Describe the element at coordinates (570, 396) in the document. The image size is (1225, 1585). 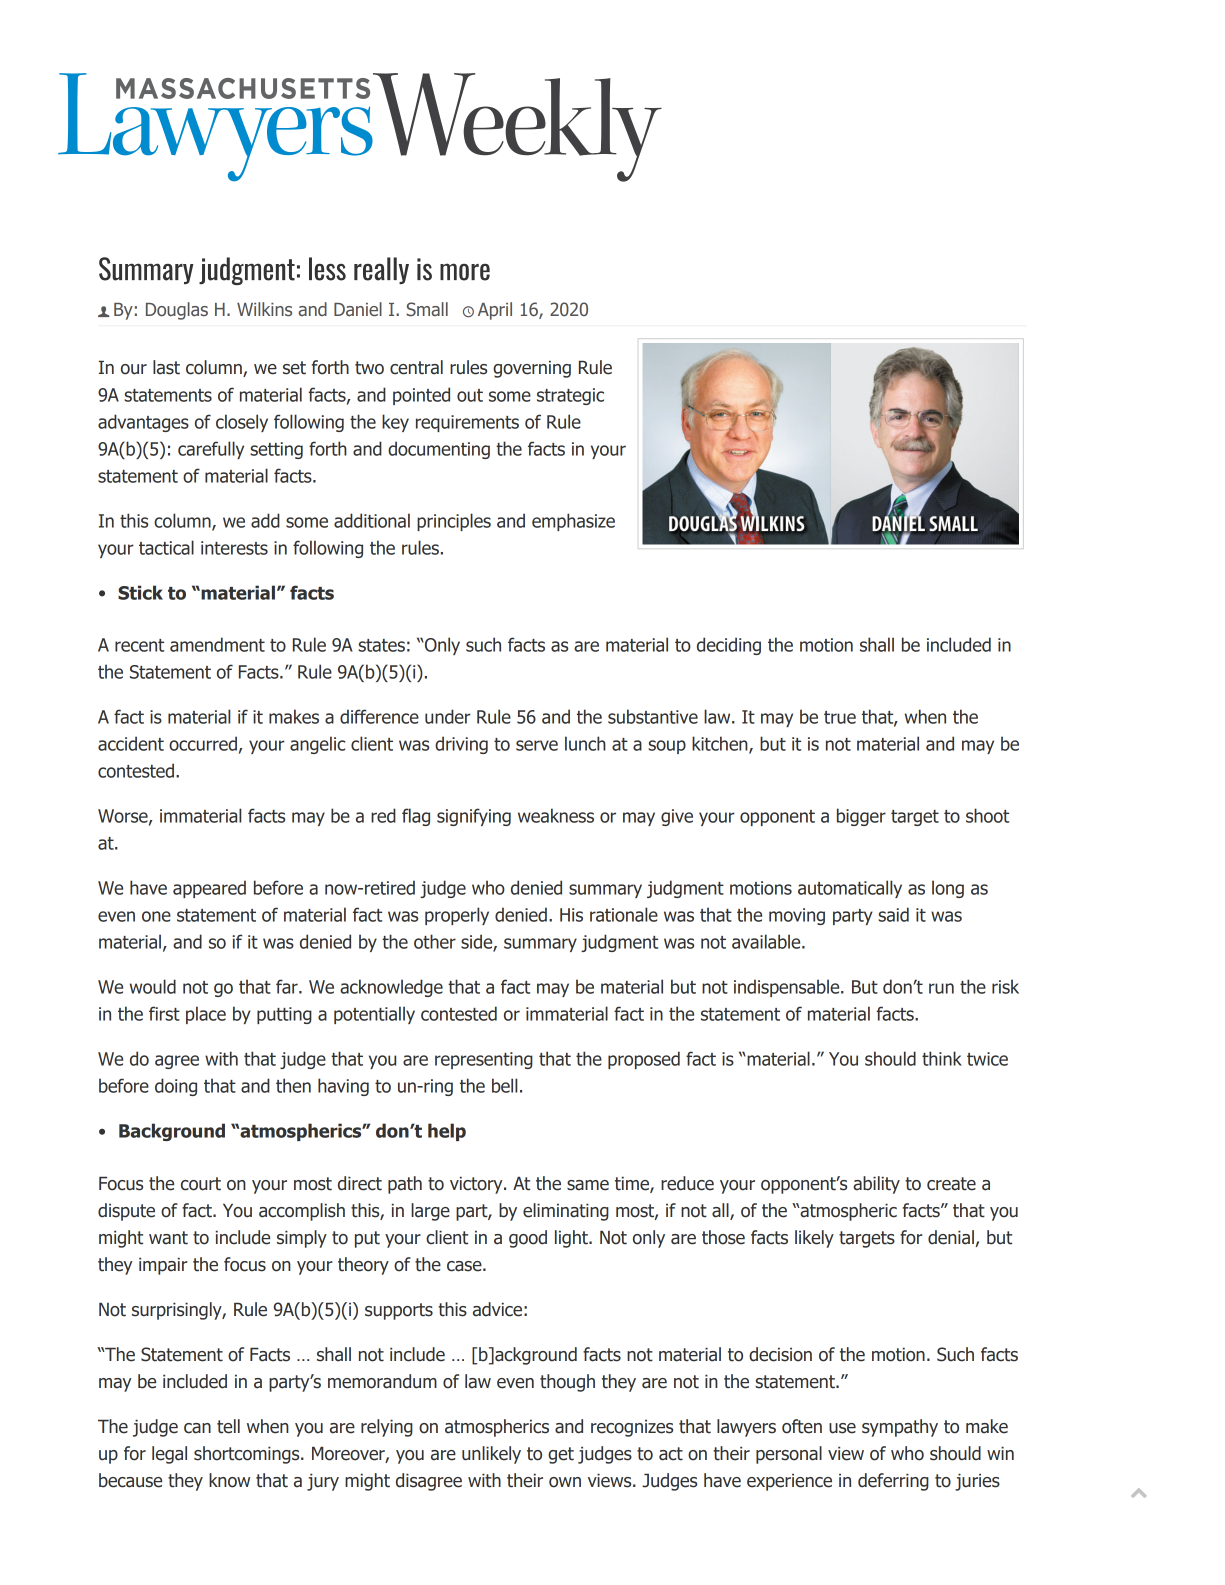
I see `strategic` at that location.
